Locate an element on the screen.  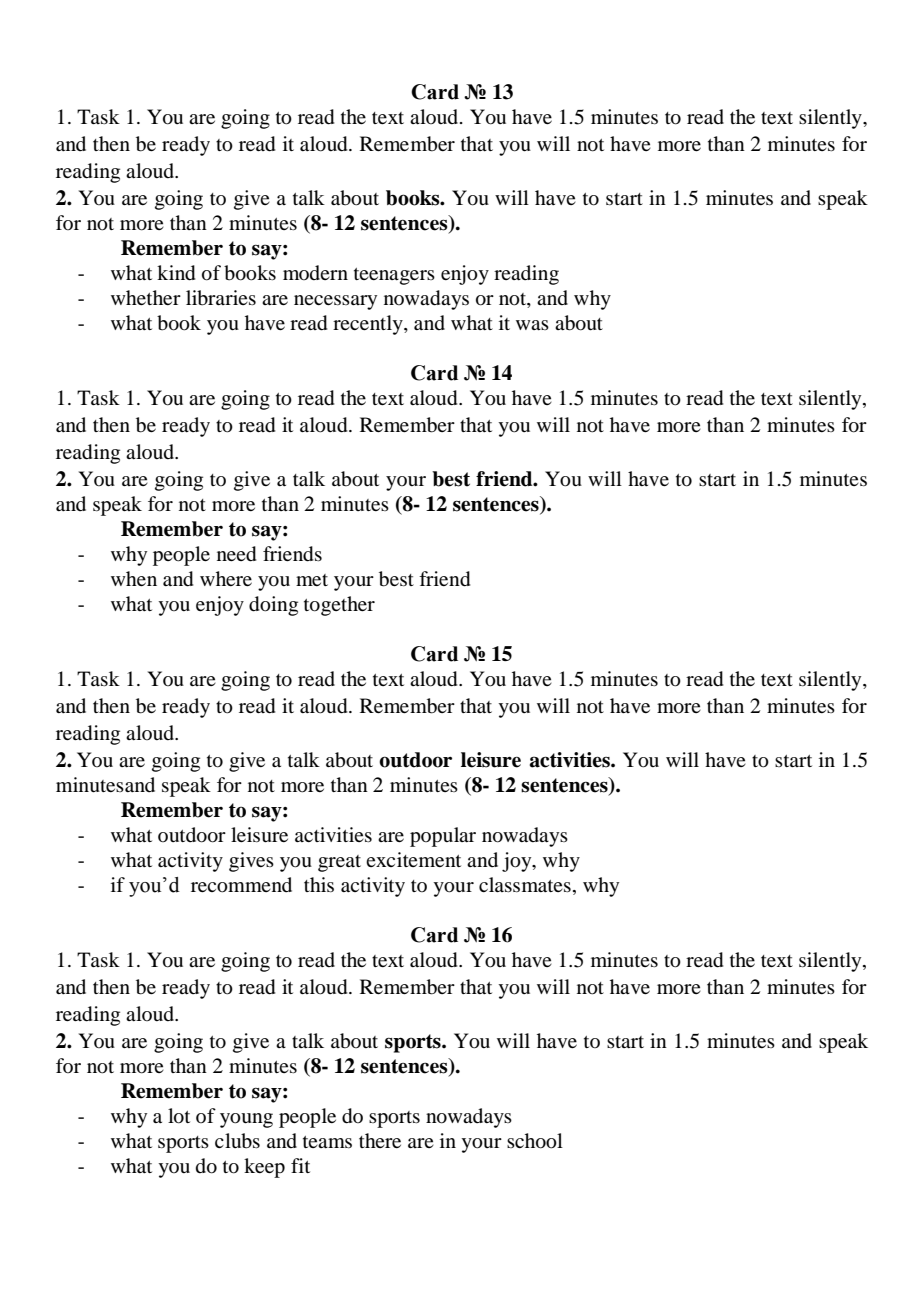
lot is located at coordinates (179, 1116).
